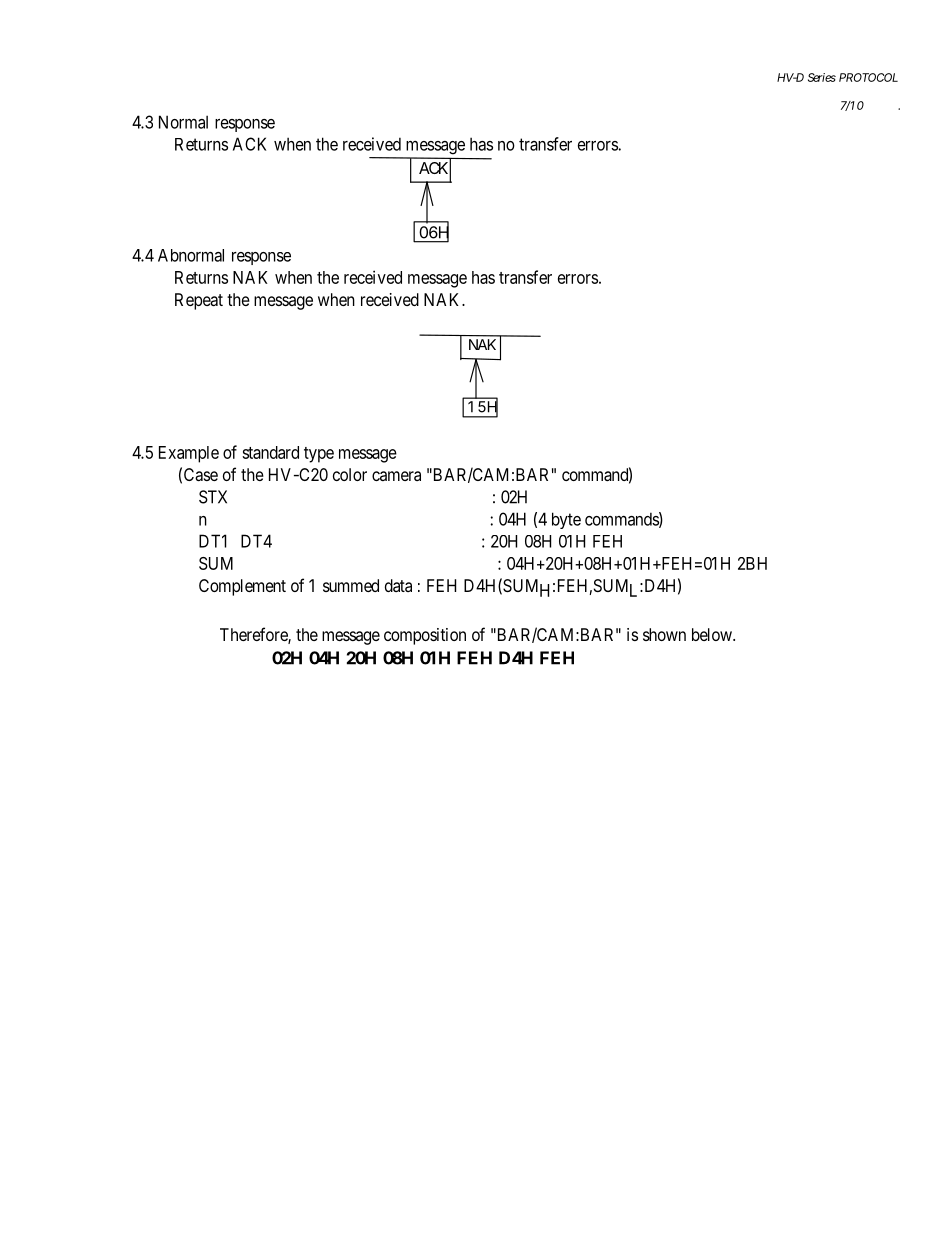 This screenshot has width=952, height=1233. What do you see at coordinates (822, 77) in the screenshot?
I see `Series` at bounding box center [822, 77].
